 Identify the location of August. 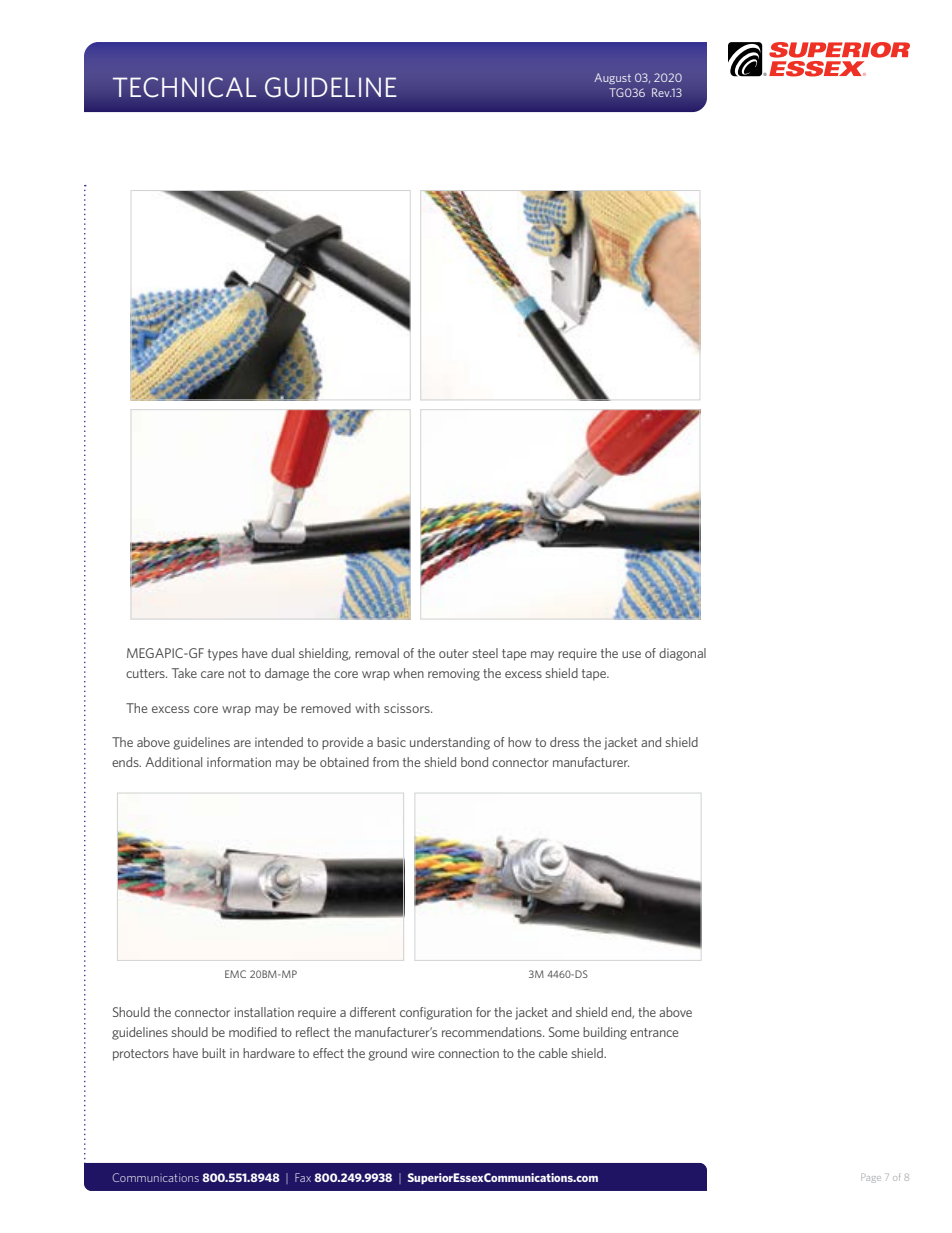
(612, 78).
